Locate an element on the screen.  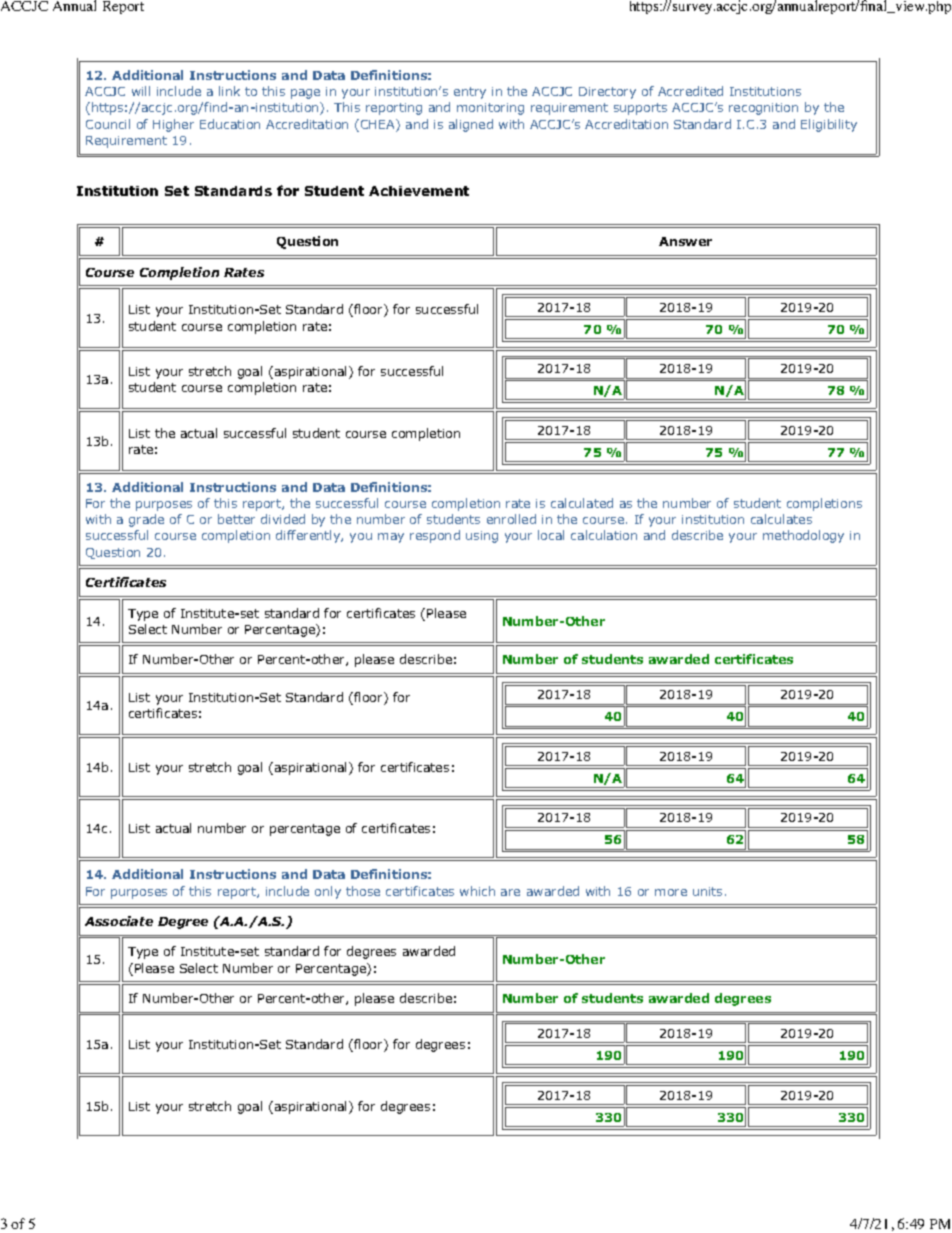
Answer is located at coordinates (685, 241).
